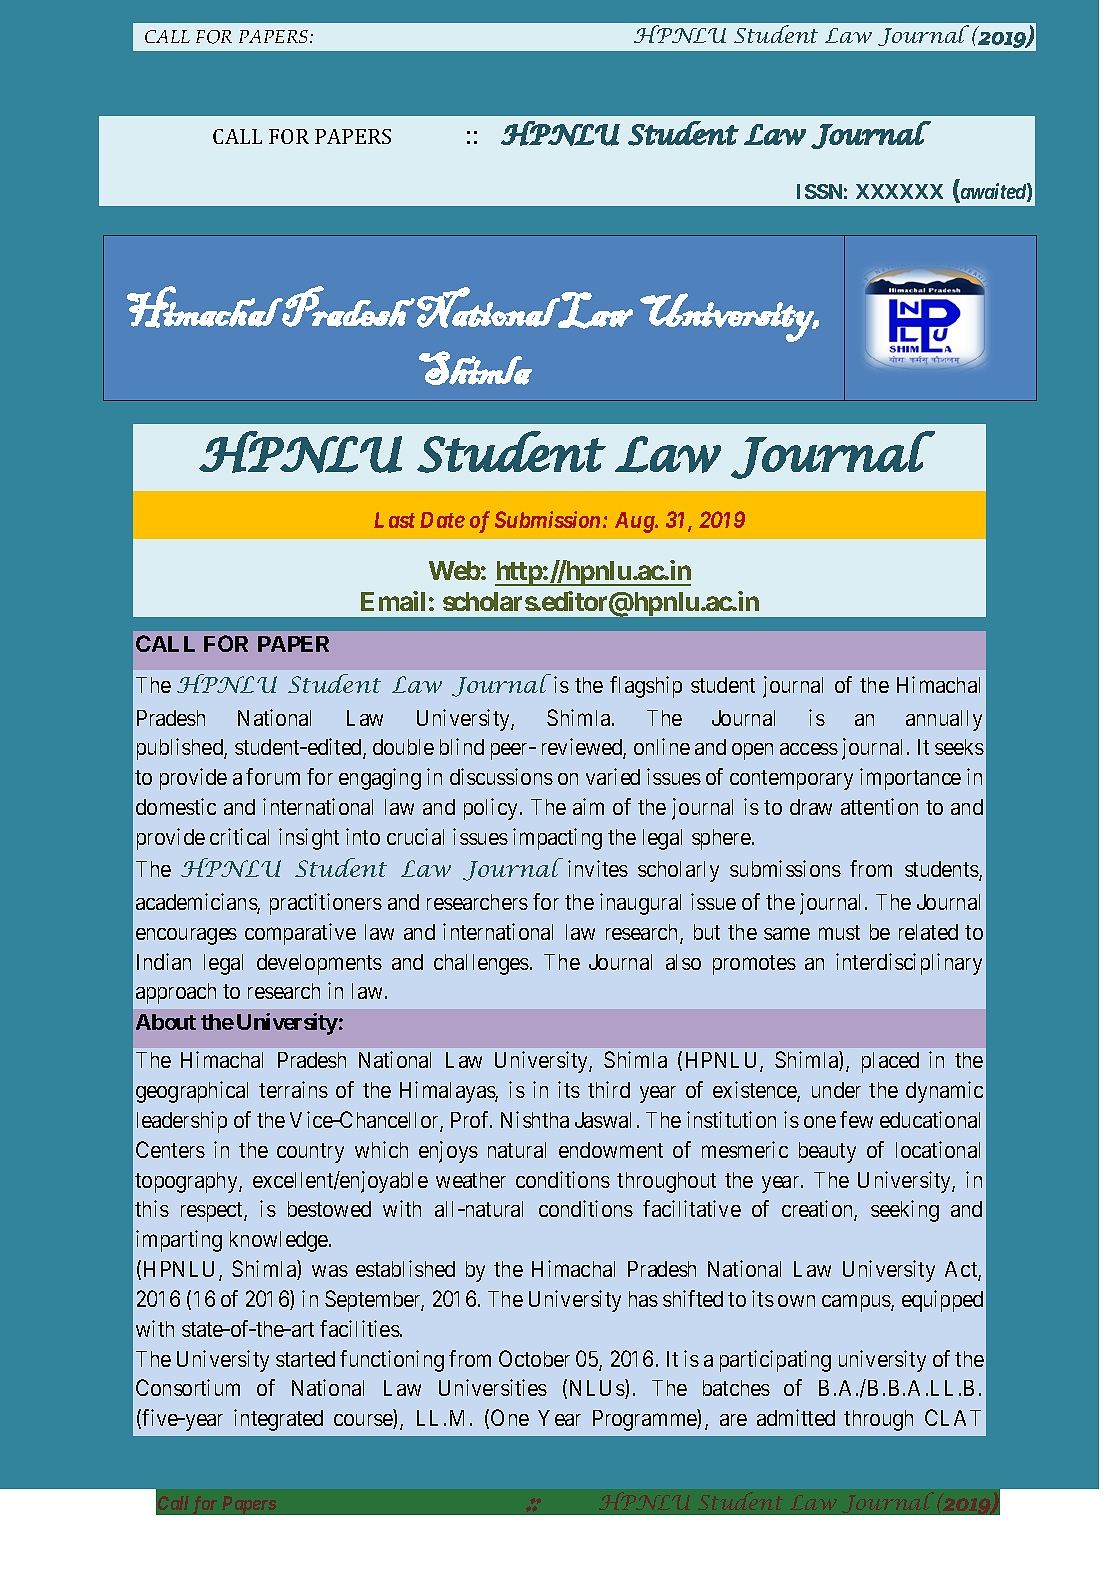  Describe the element at coordinates (909, 964) in the screenshot. I see `interdisciplinary` at that location.
